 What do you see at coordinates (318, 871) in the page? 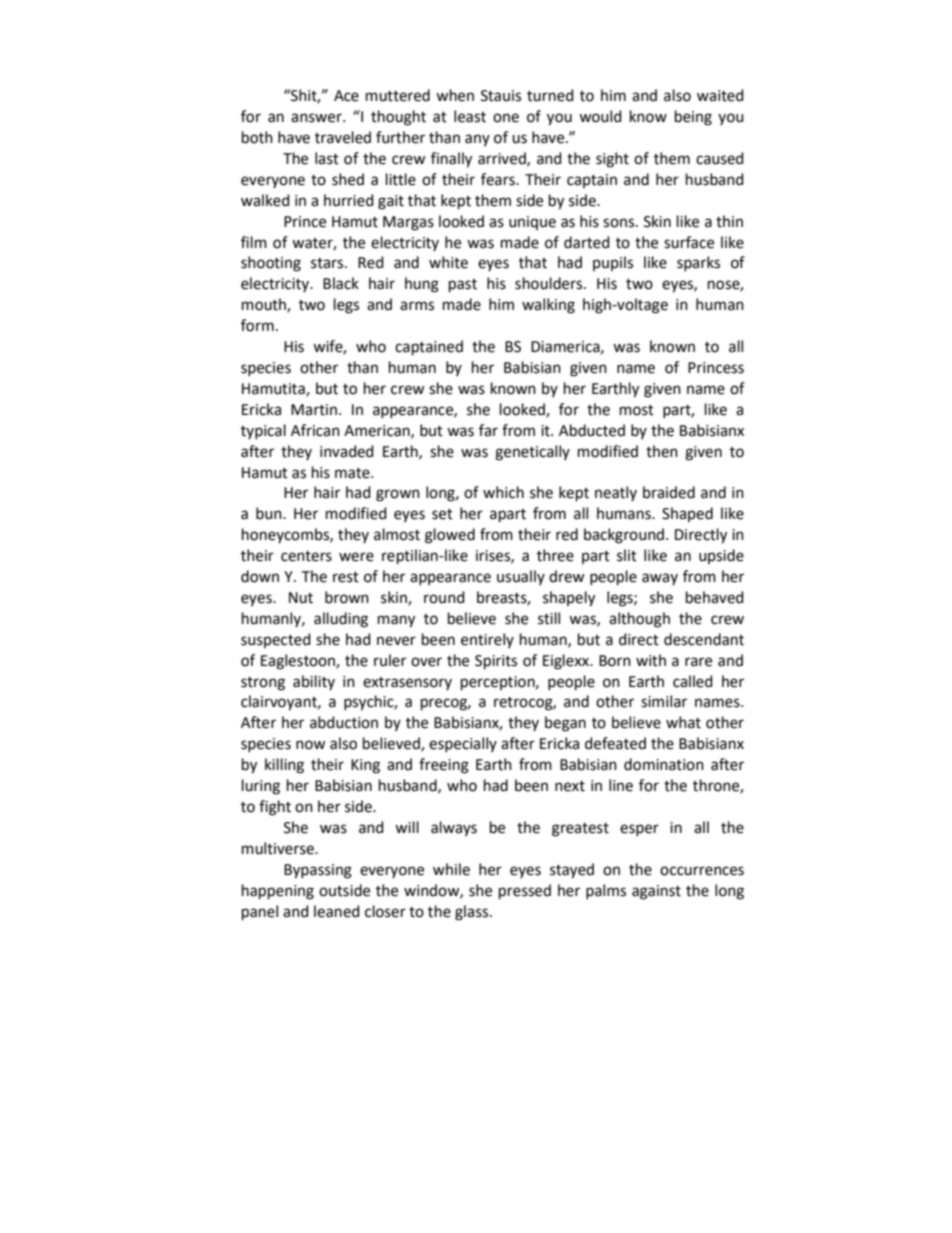
I see `Bypassing` at bounding box center [318, 871].
